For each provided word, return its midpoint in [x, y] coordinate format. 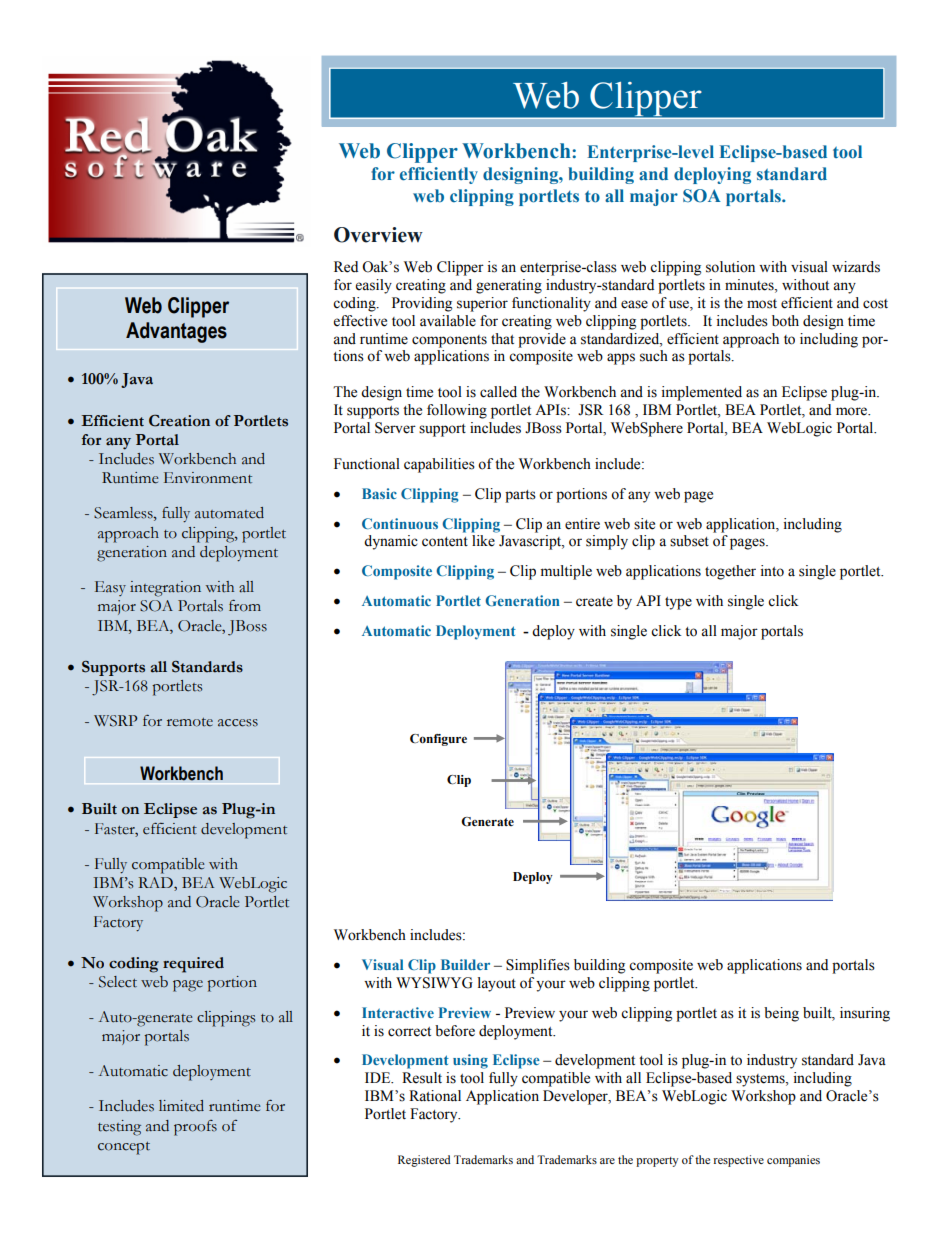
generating [509, 286]
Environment [208, 478]
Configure [438, 740]
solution [730, 267]
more [853, 411]
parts [520, 496]
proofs [195, 1128]
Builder [465, 964]
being [781, 1014]
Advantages [176, 332]
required [193, 965]
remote [190, 722]
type [678, 603]
